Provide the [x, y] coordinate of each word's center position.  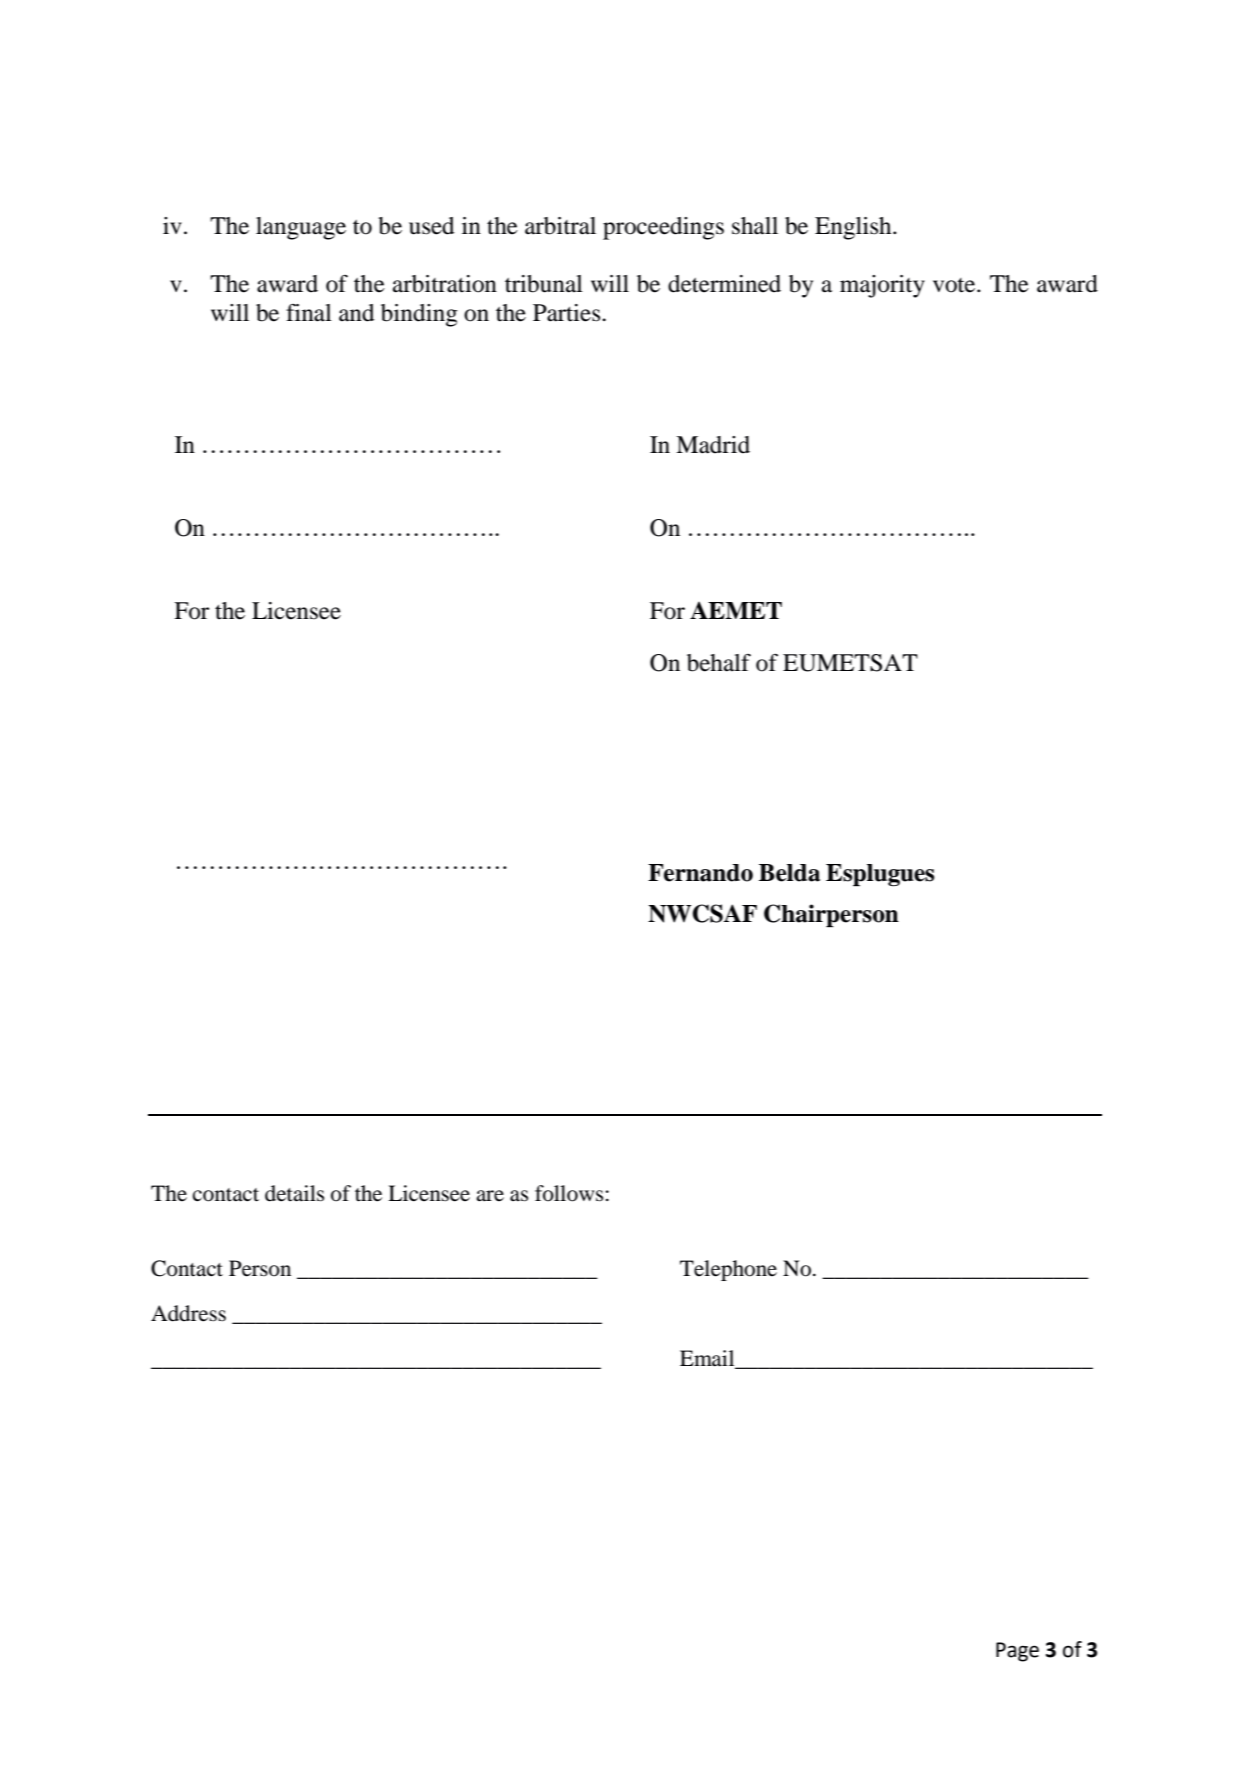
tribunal [544, 284]
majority [882, 286]
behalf [719, 663]
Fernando [700, 873]
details [294, 1193]
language [301, 228]
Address [188, 1313]
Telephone [728, 1270]
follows [569, 1193]
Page [1017, 1652]
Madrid [713, 445]
